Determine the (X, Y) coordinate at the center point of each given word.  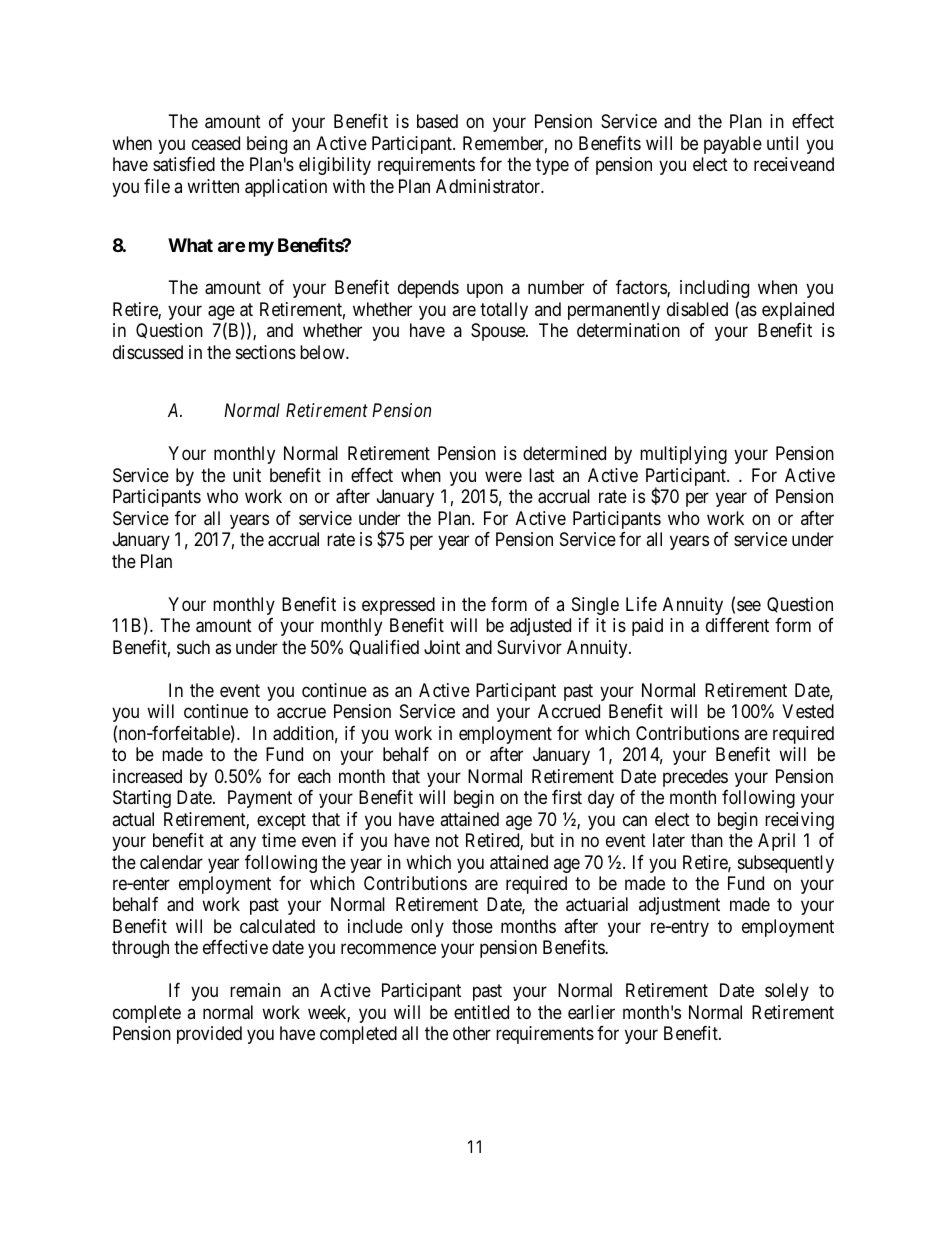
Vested (808, 711)
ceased (216, 143)
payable (733, 145)
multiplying (683, 455)
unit (247, 475)
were (503, 476)
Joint (442, 647)
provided (209, 1035)
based (437, 121)
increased (147, 776)
